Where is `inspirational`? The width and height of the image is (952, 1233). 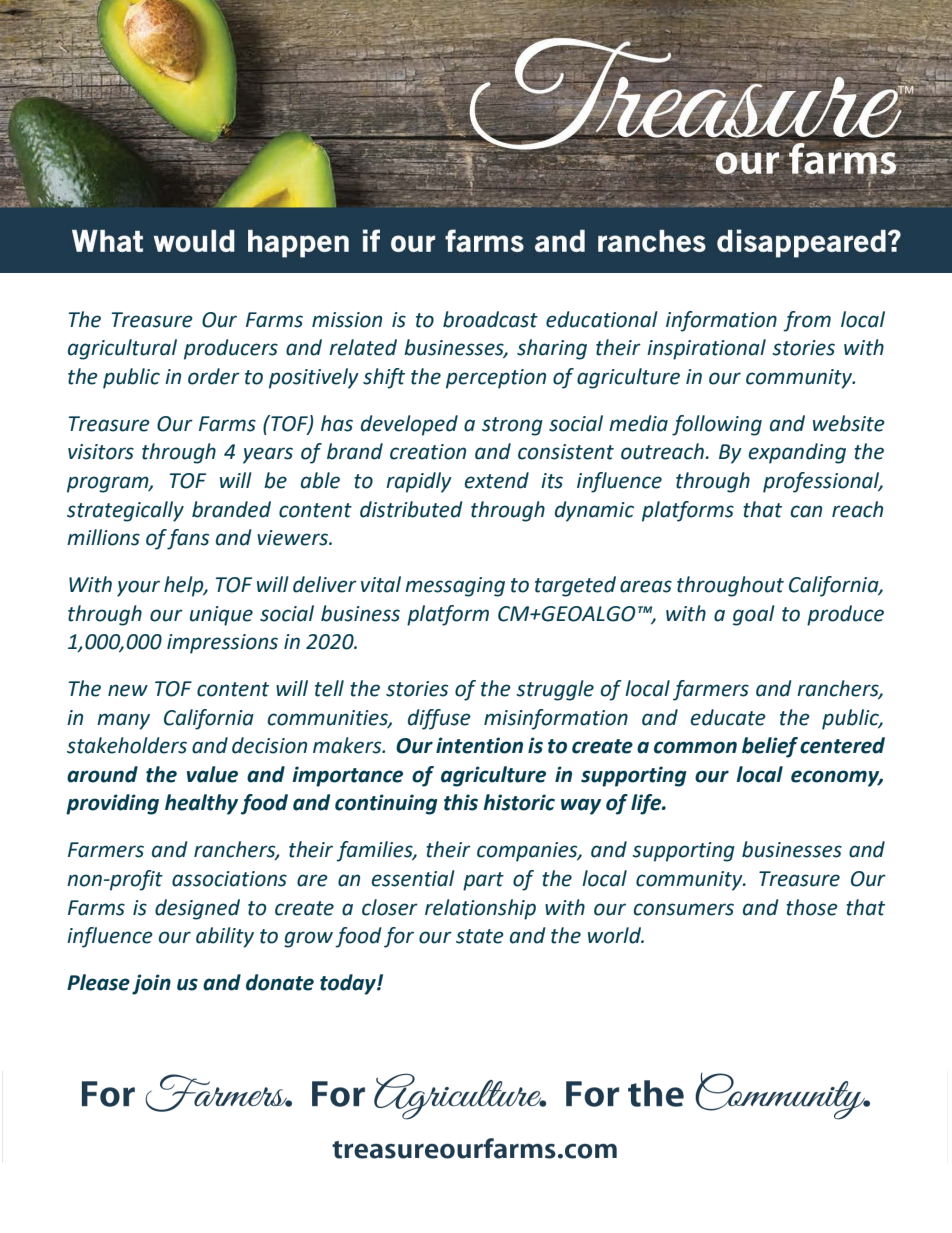
inspirational is located at coordinates (706, 349).
